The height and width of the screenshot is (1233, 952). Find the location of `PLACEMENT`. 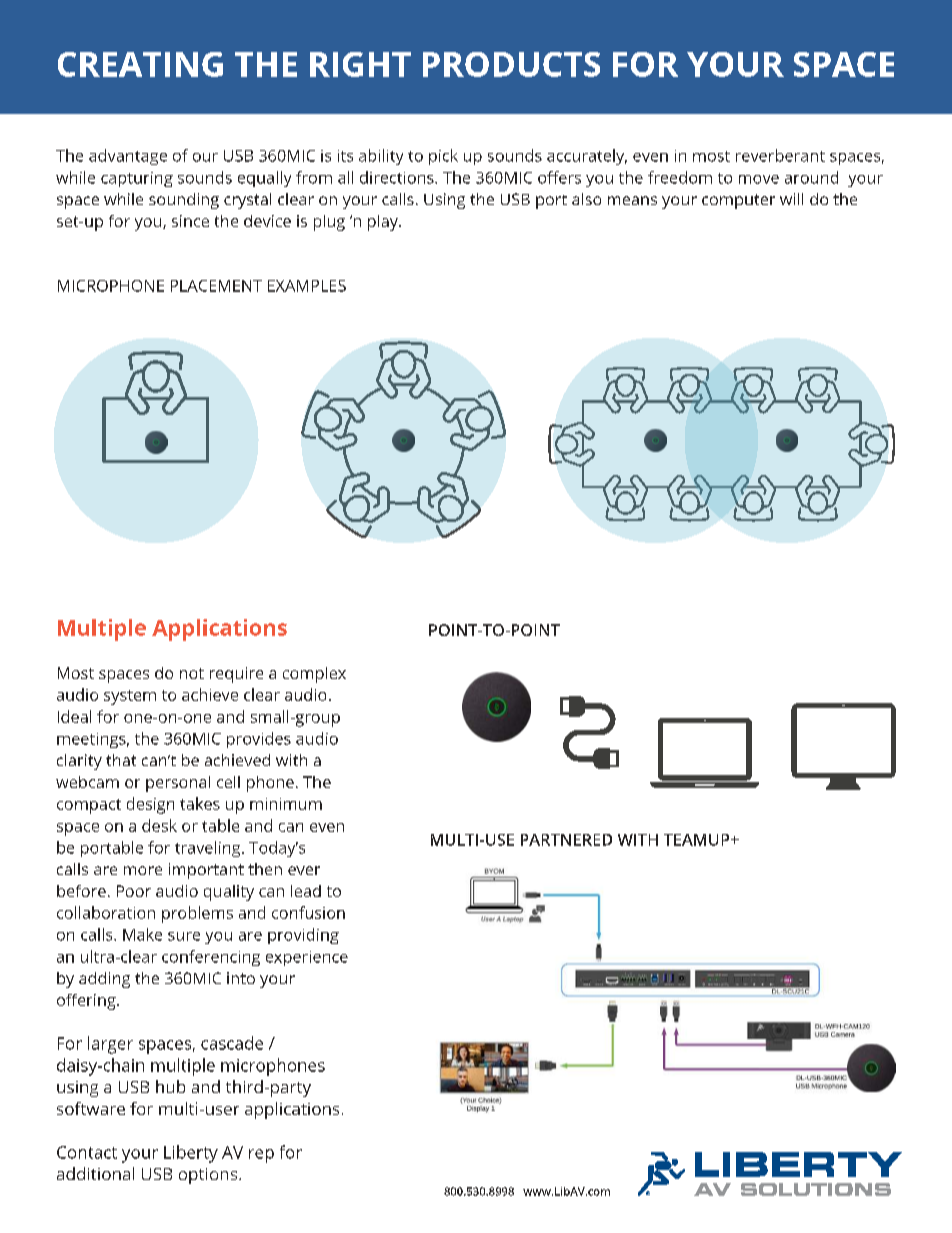

PLACEMENT is located at coordinates (216, 286).
